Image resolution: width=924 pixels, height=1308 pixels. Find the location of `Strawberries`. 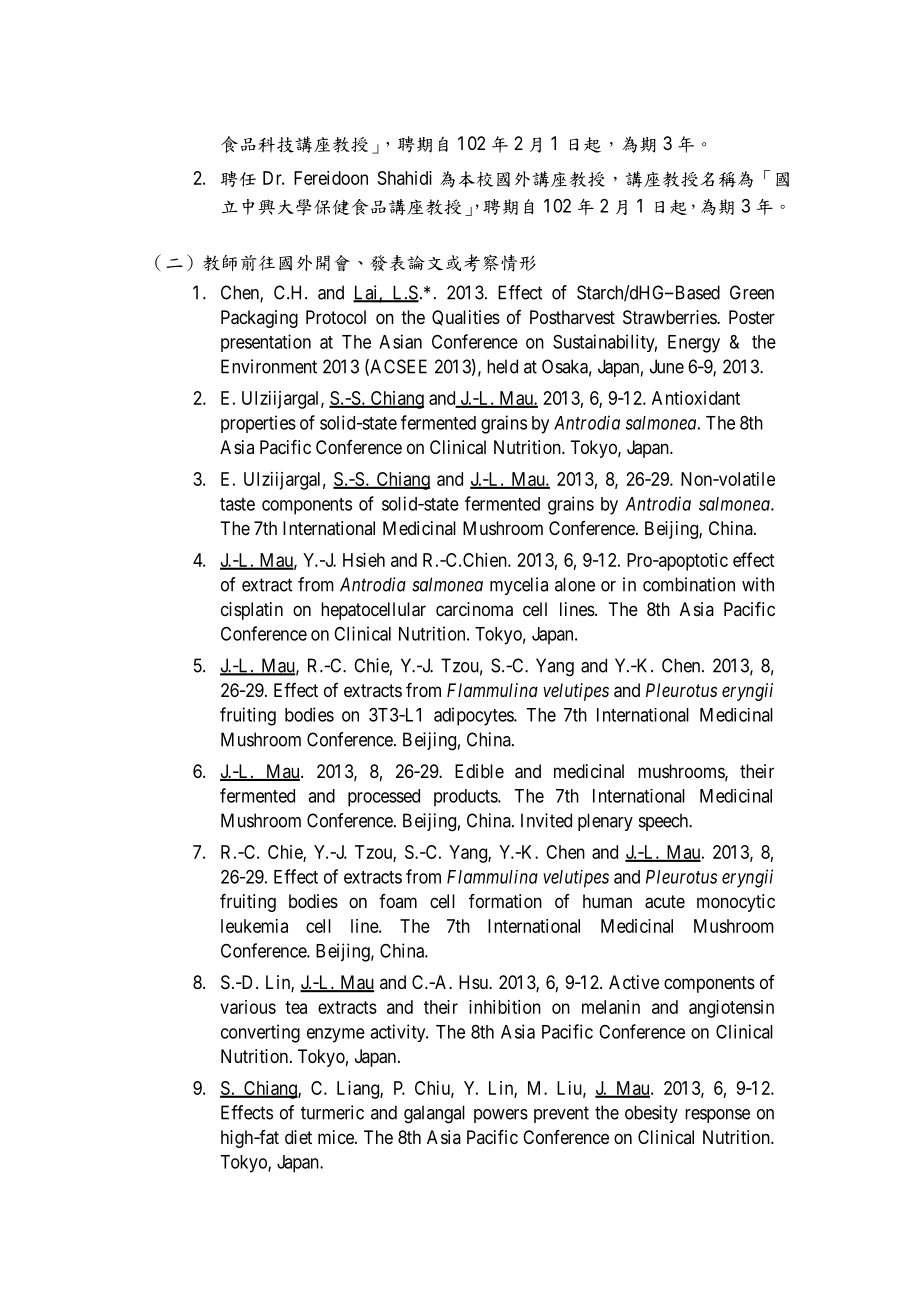

Strawberries is located at coordinates (670, 317).
